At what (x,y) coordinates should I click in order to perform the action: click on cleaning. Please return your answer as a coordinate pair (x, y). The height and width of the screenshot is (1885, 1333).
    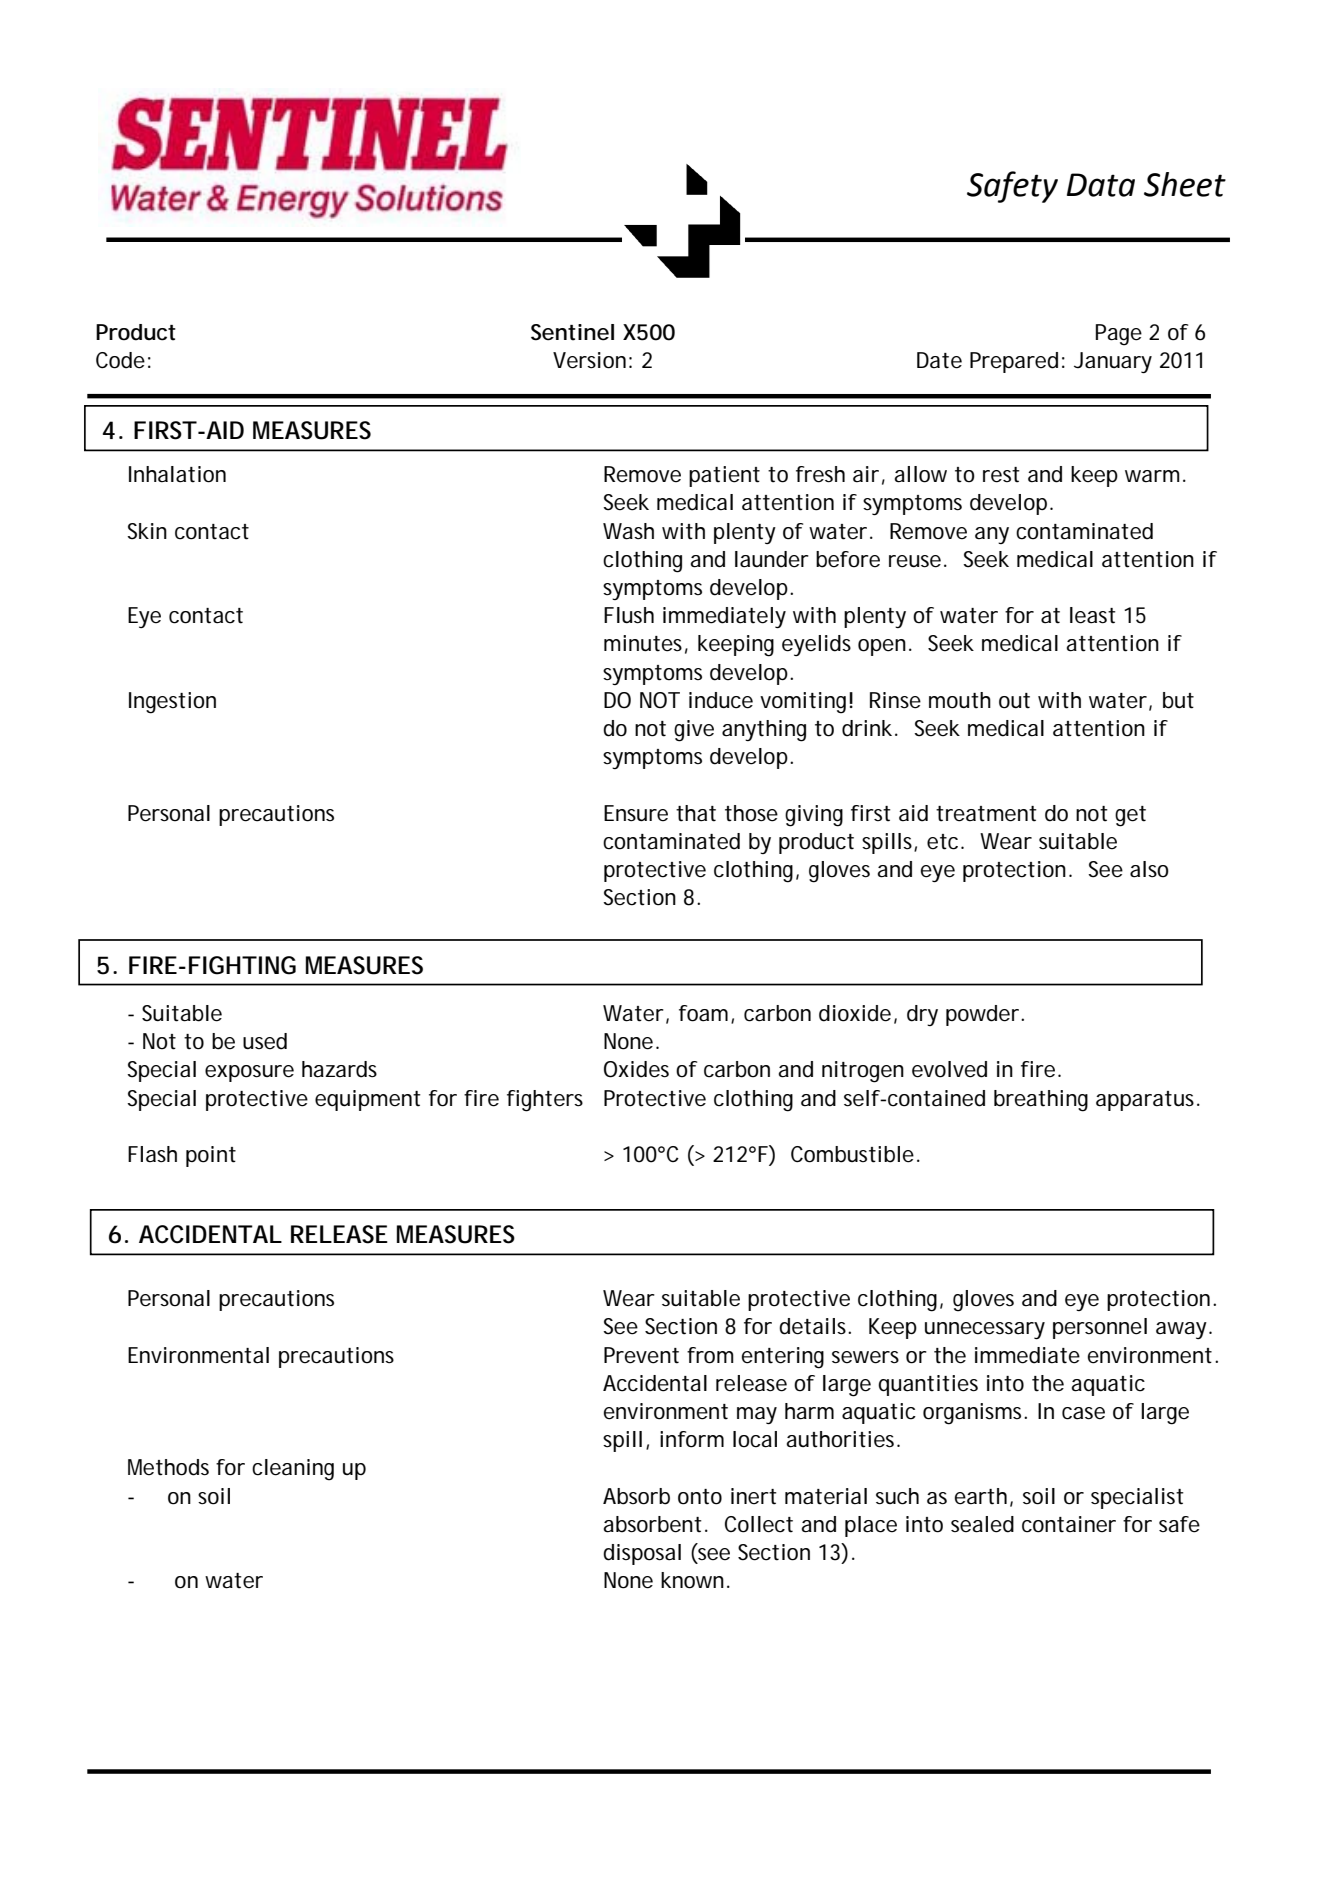
    Looking at the image, I should click on (293, 1470).
